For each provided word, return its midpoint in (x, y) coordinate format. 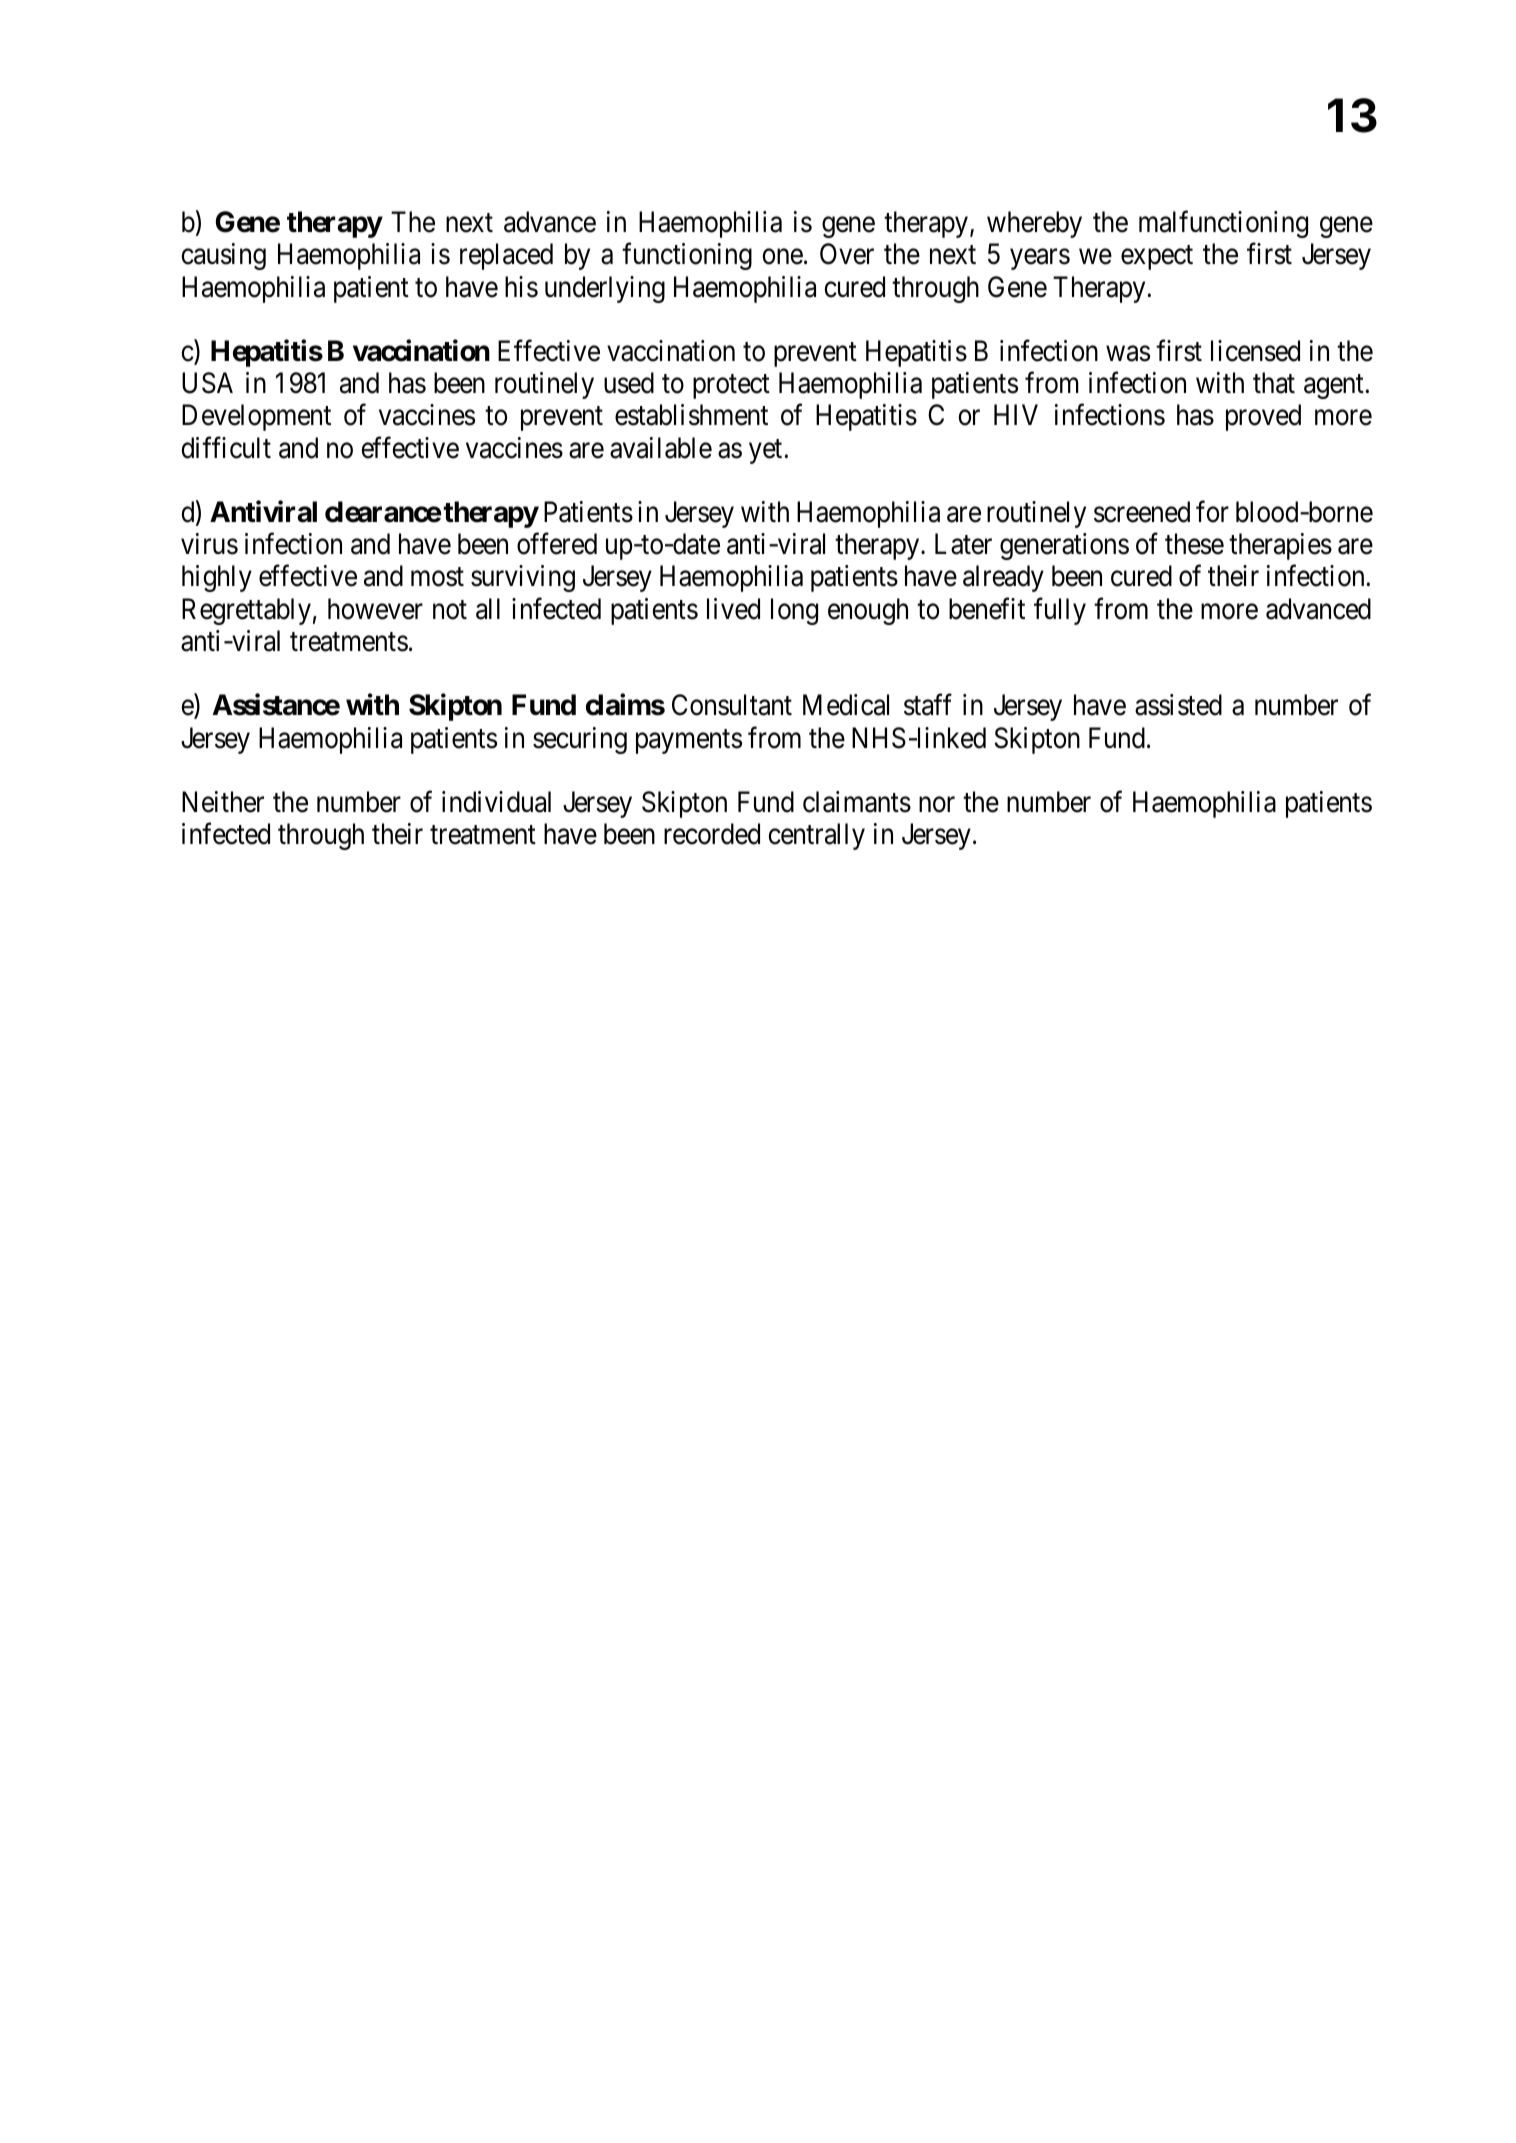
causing (223, 256)
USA (207, 383)
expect (1157, 258)
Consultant (732, 705)
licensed (1255, 351)
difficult (226, 448)
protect (731, 387)
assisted (1178, 705)
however (375, 609)
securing (580, 740)
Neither (223, 802)
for (1212, 512)
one (782, 257)
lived (733, 609)
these (1194, 544)
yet (767, 452)
